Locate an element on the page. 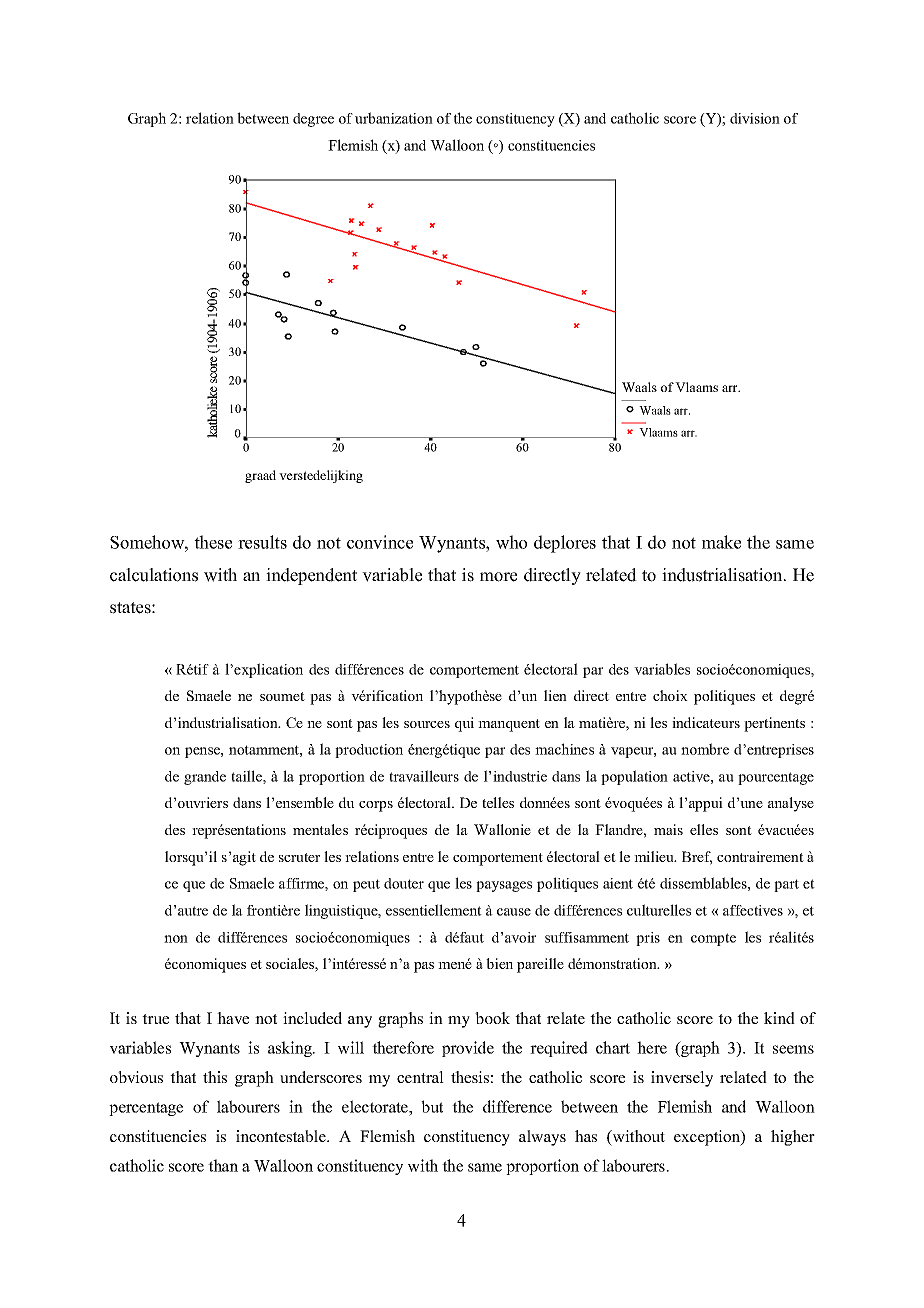 This image has width=924, height=1308. make is located at coordinates (721, 542).
